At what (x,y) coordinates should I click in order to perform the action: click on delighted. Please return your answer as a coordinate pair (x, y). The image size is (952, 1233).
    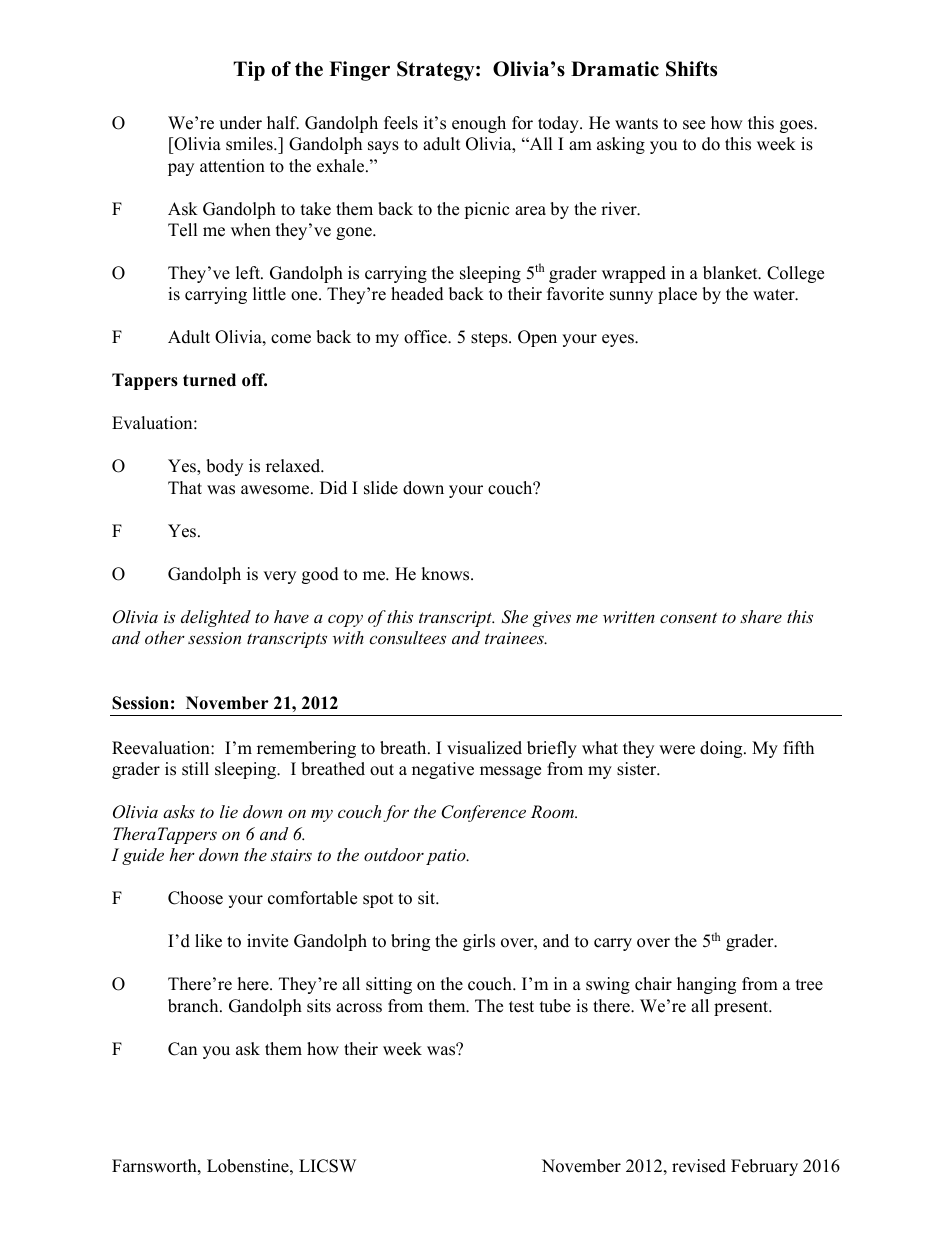
    Looking at the image, I should click on (216, 618).
